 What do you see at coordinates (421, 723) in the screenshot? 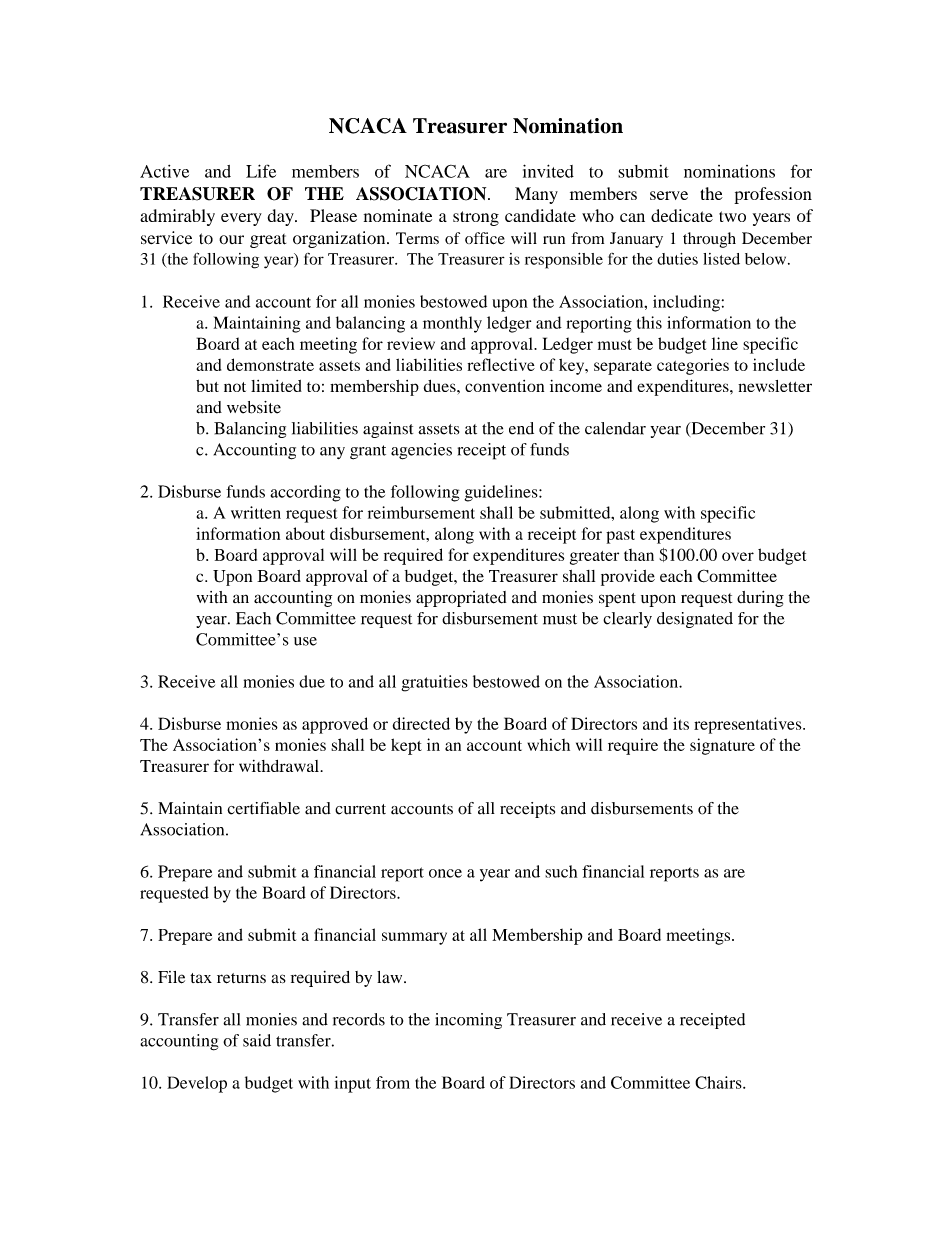
I see `directed` at bounding box center [421, 723].
